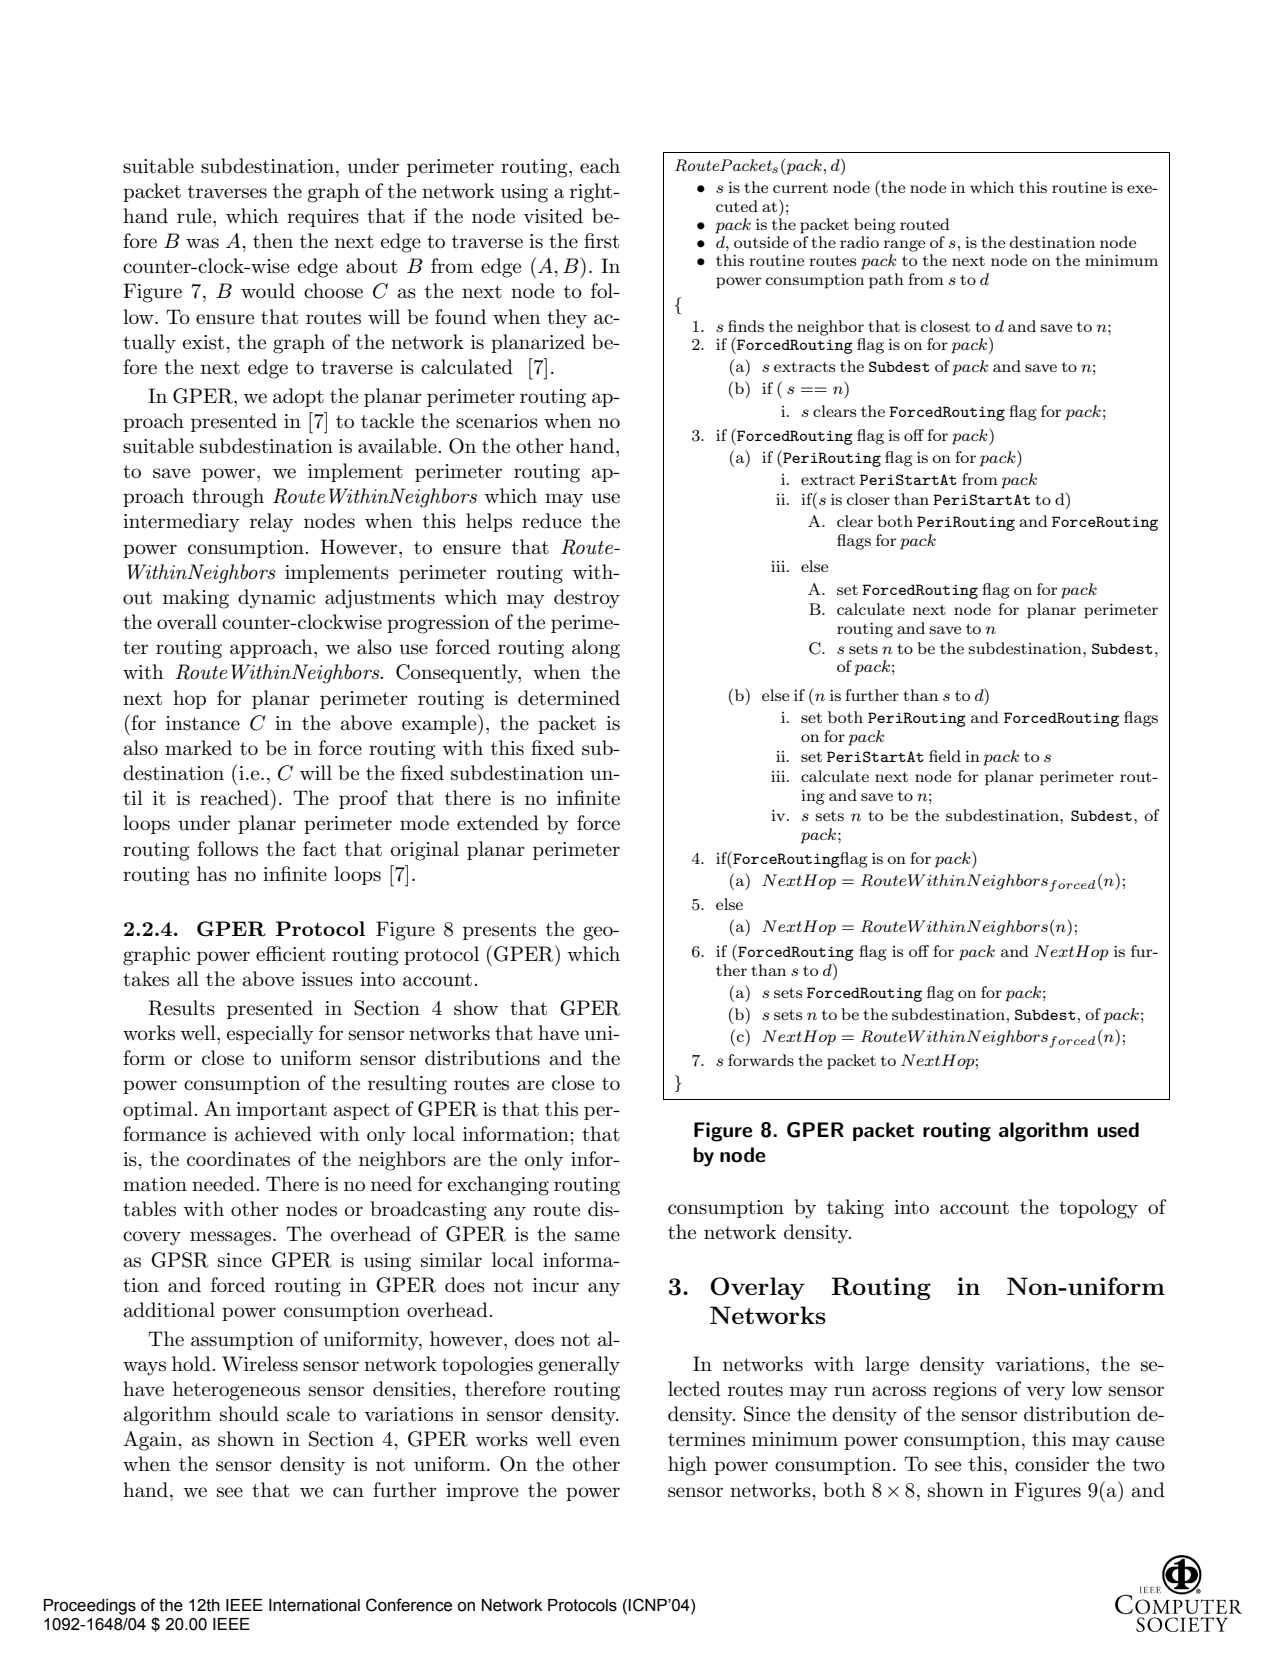  What do you see at coordinates (202, 243) in the page?
I see `was` at bounding box center [202, 243].
